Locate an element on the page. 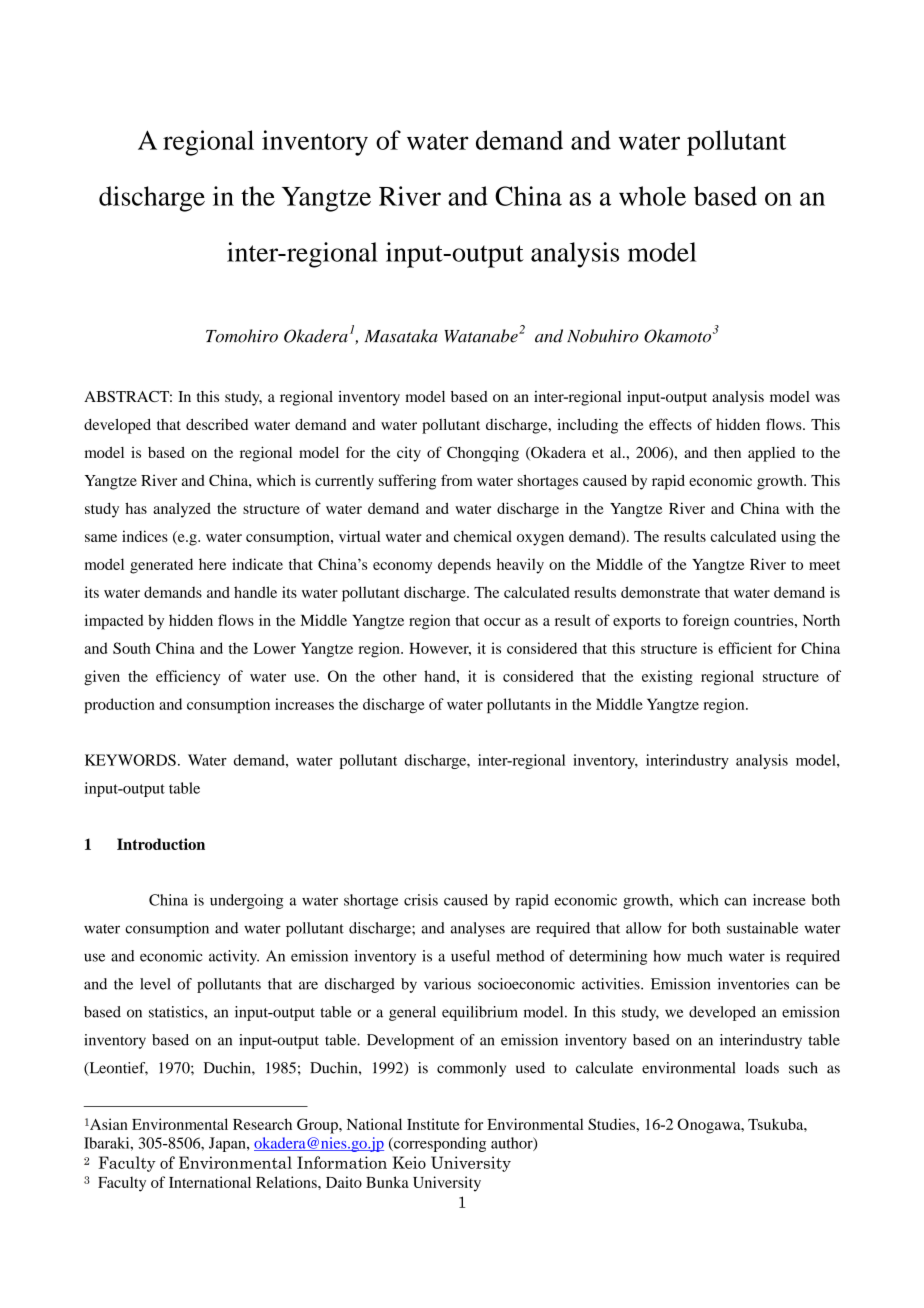  Masataka is located at coordinates (401, 336).
